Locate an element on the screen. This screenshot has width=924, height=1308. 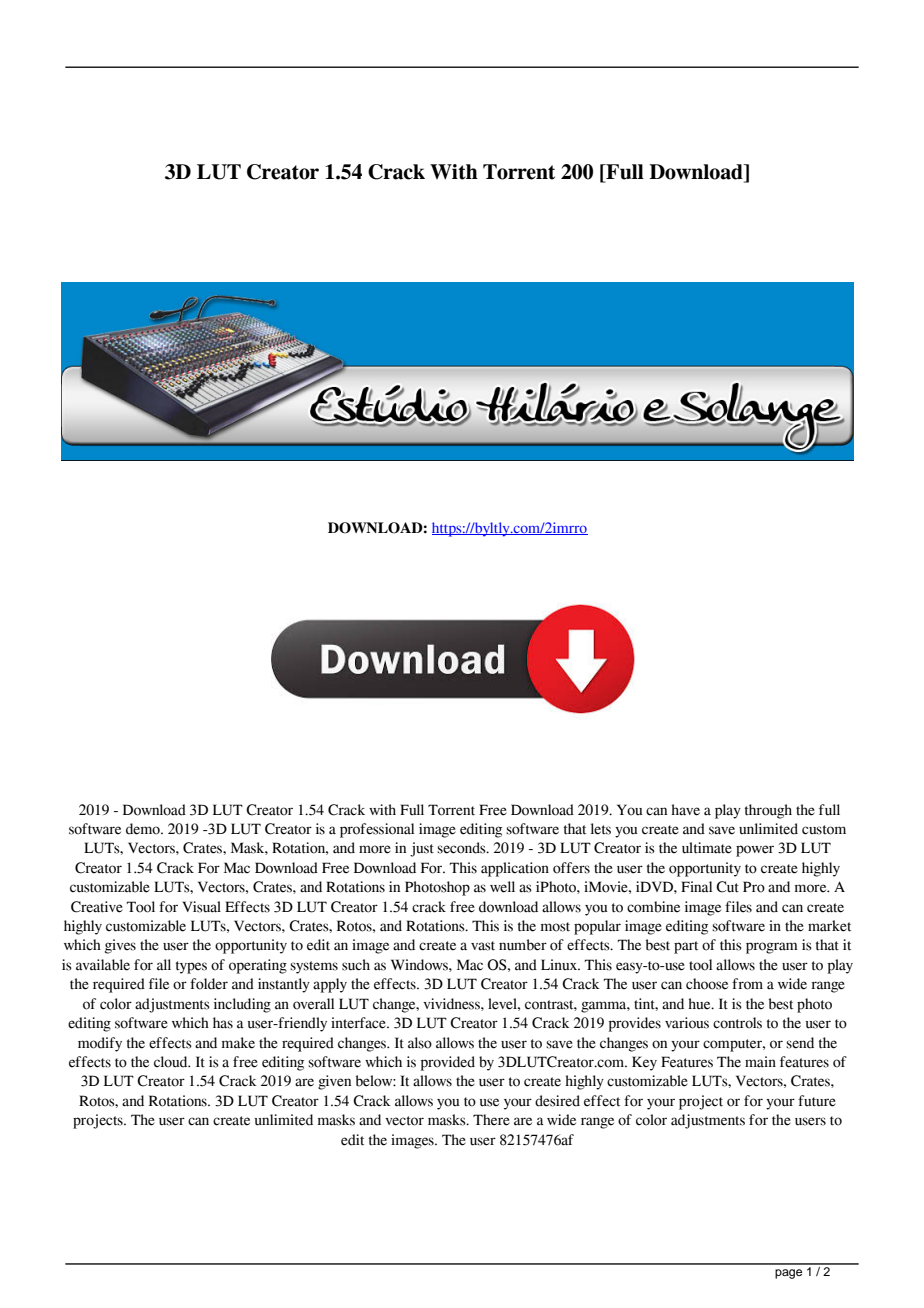
seconds is located at coordinates (462, 848).
